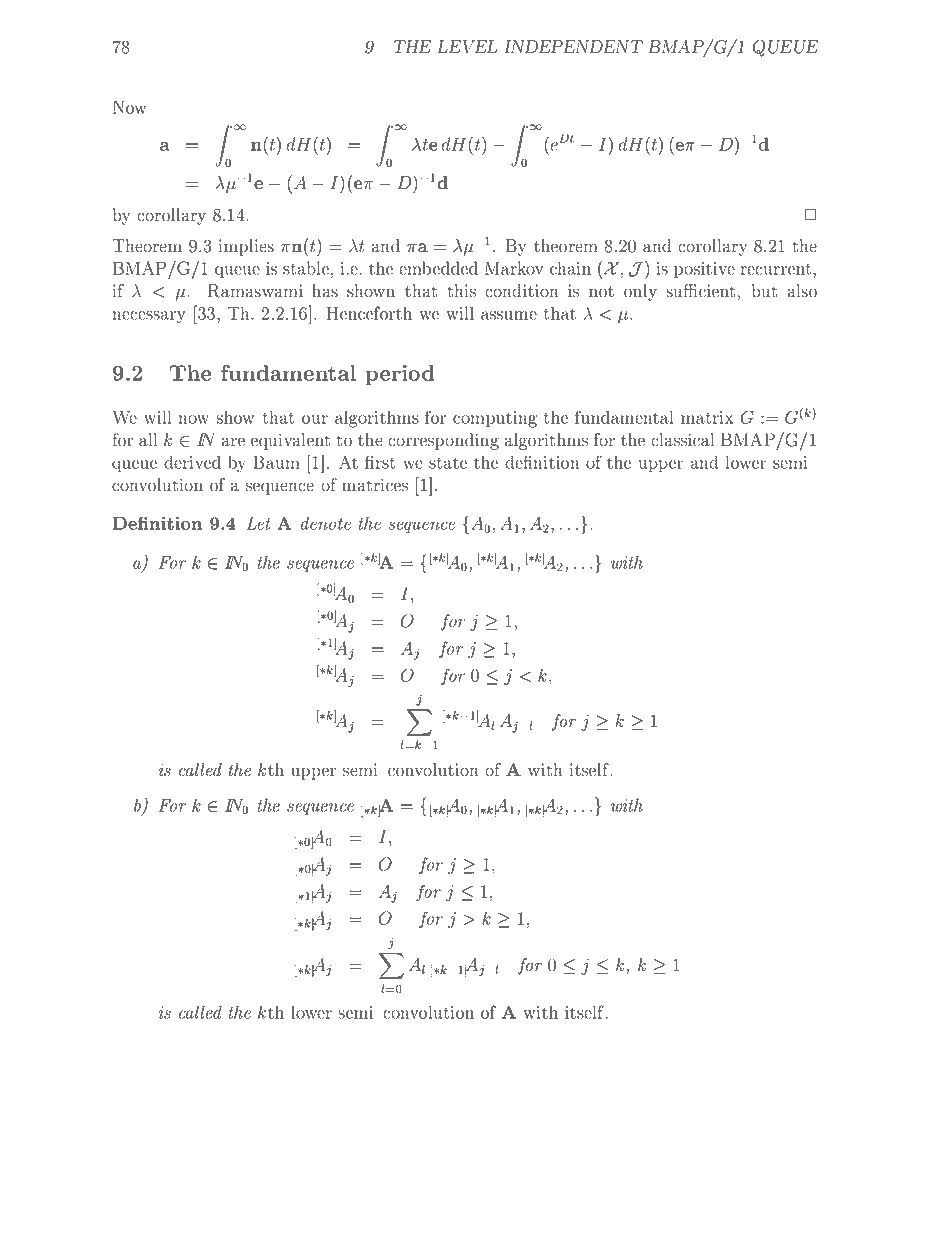  What do you see at coordinates (777, 269) in the document?
I see `recurrent` at bounding box center [777, 269].
